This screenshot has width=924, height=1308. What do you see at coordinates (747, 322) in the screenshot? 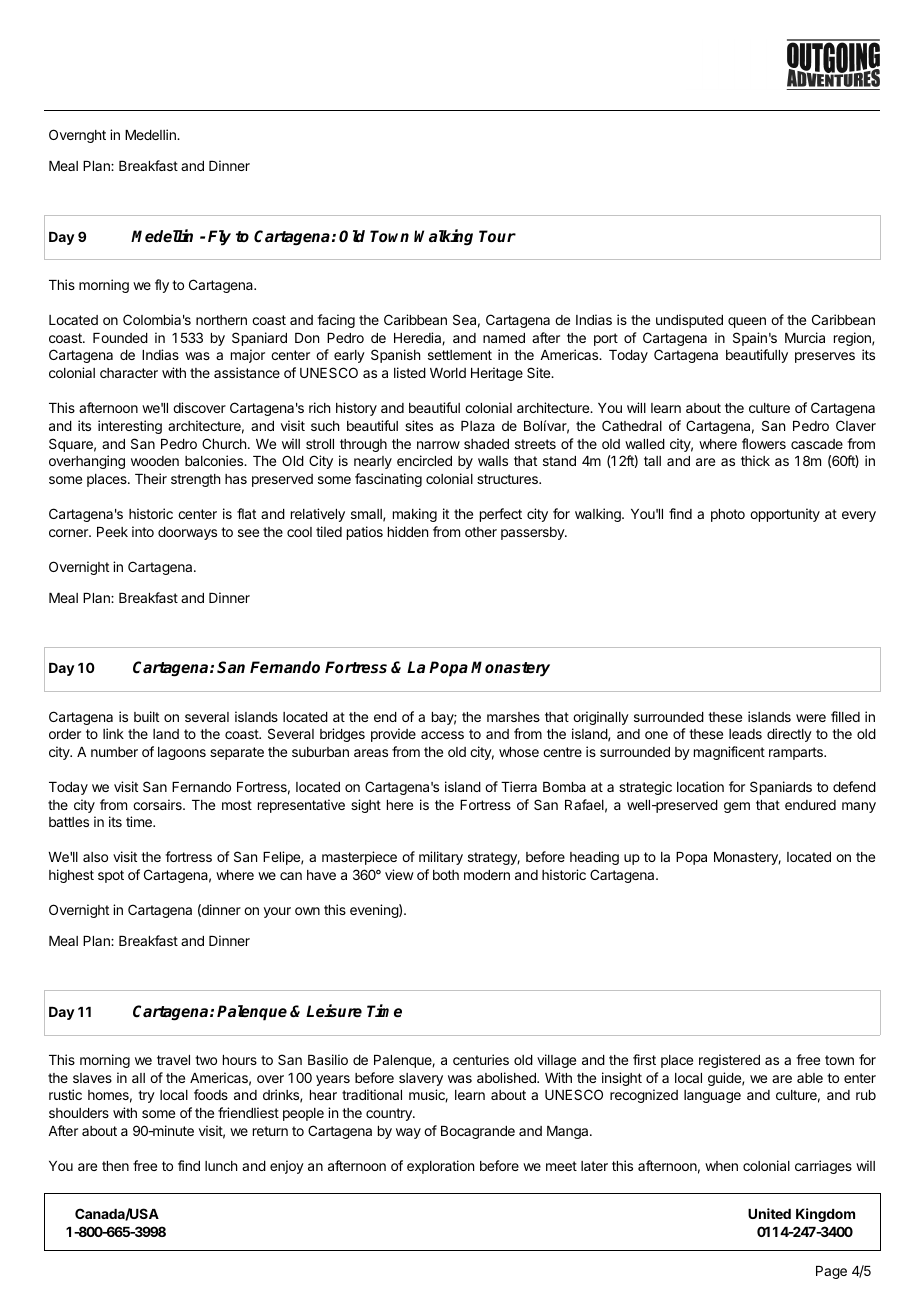
I see `queen` at bounding box center [747, 322].
